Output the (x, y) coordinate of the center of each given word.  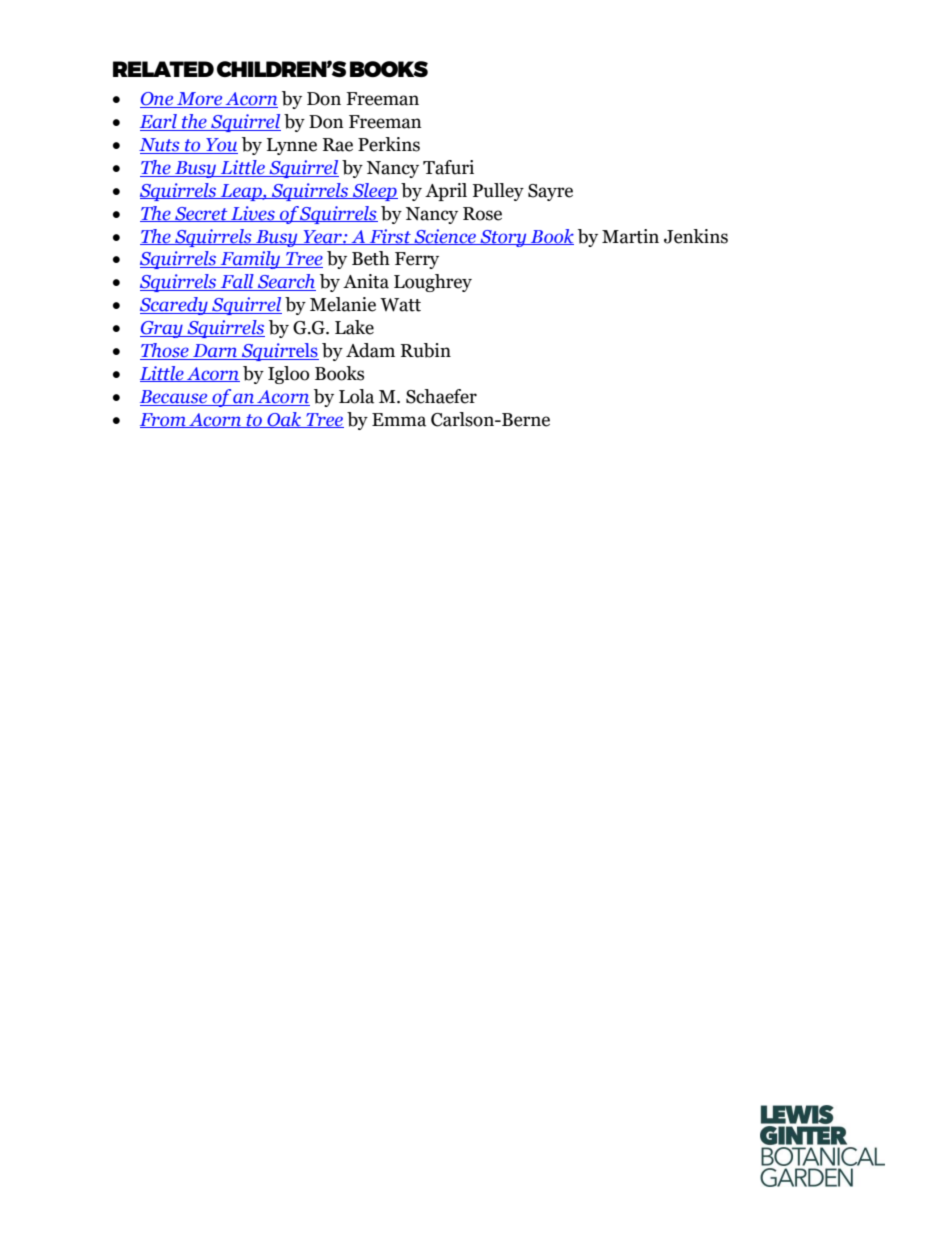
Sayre (550, 192)
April (446, 192)
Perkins (389, 144)
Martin (630, 236)
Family (250, 260)
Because (175, 398)
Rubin (426, 350)
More (200, 100)
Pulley (498, 192)
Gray (162, 329)
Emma (399, 420)
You (221, 146)
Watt (400, 305)
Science (445, 237)
